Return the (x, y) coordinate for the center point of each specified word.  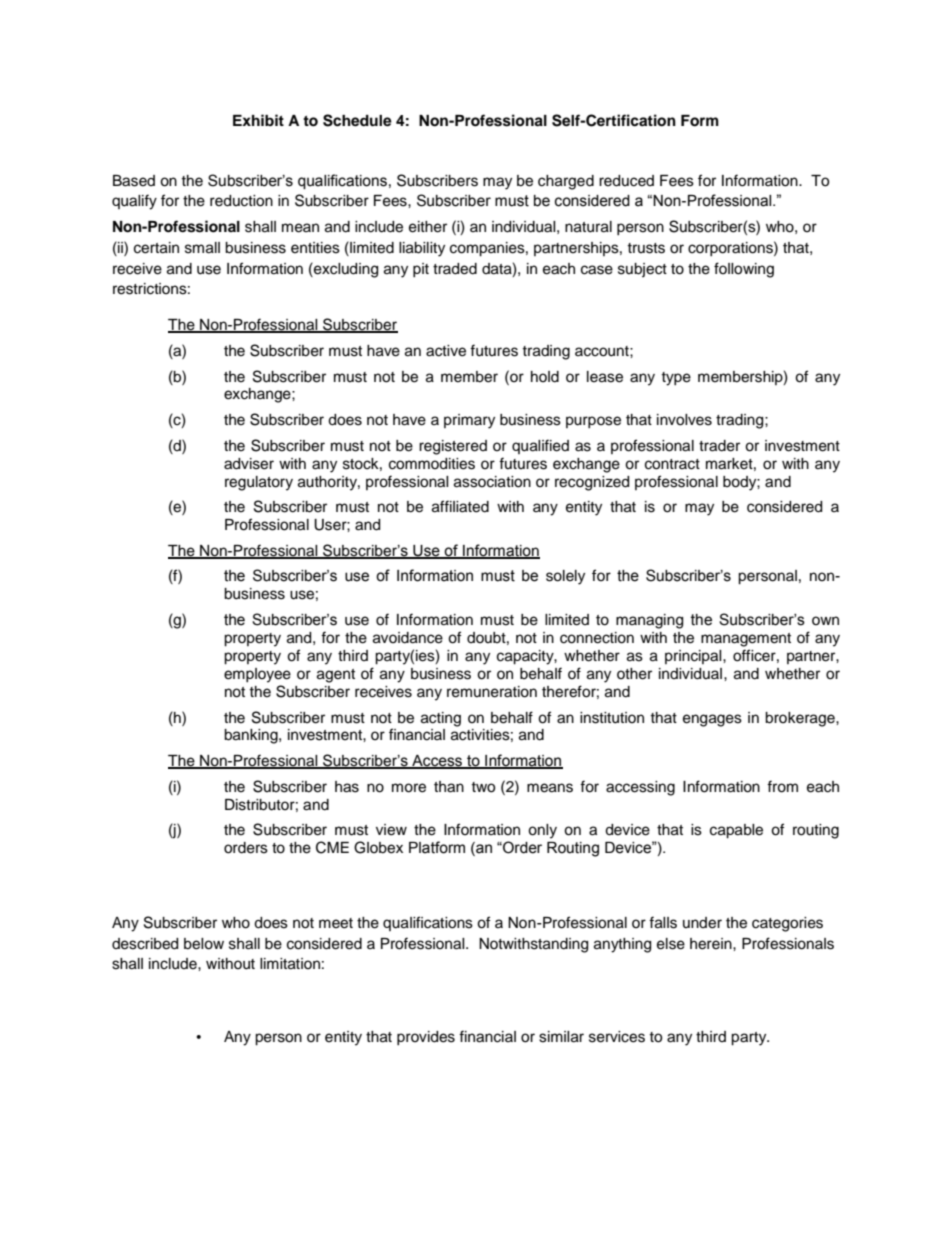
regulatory (259, 483)
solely (565, 577)
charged (566, 182)
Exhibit (258, 120)
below (204, 944)
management (746, 640)
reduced (626, 181)
